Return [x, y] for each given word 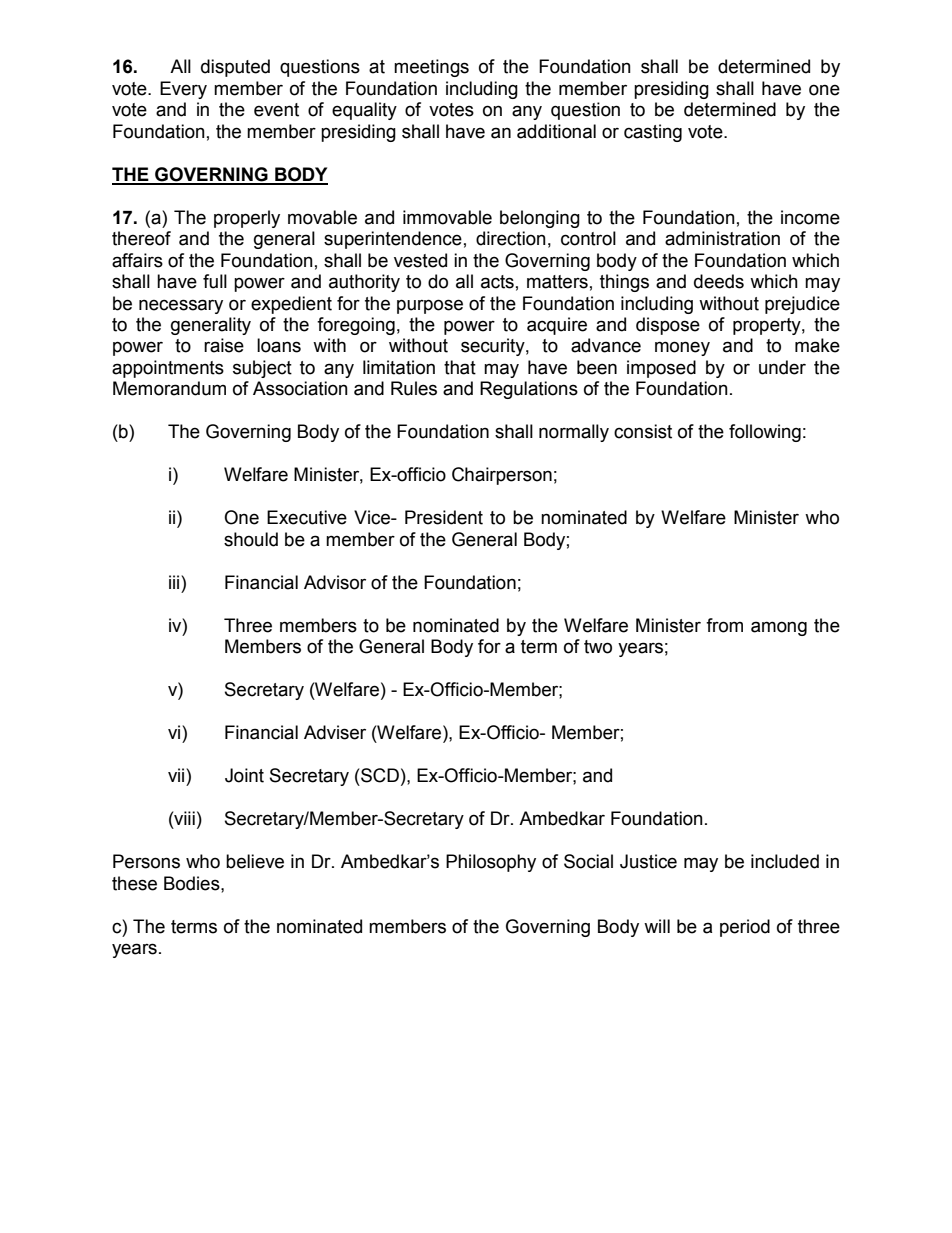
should [251, 539]
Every [183, 90]
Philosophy [491, 863]
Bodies [193, 883]
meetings [431, 68]
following [765, 433]
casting [653, 133]
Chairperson [502, 476]
